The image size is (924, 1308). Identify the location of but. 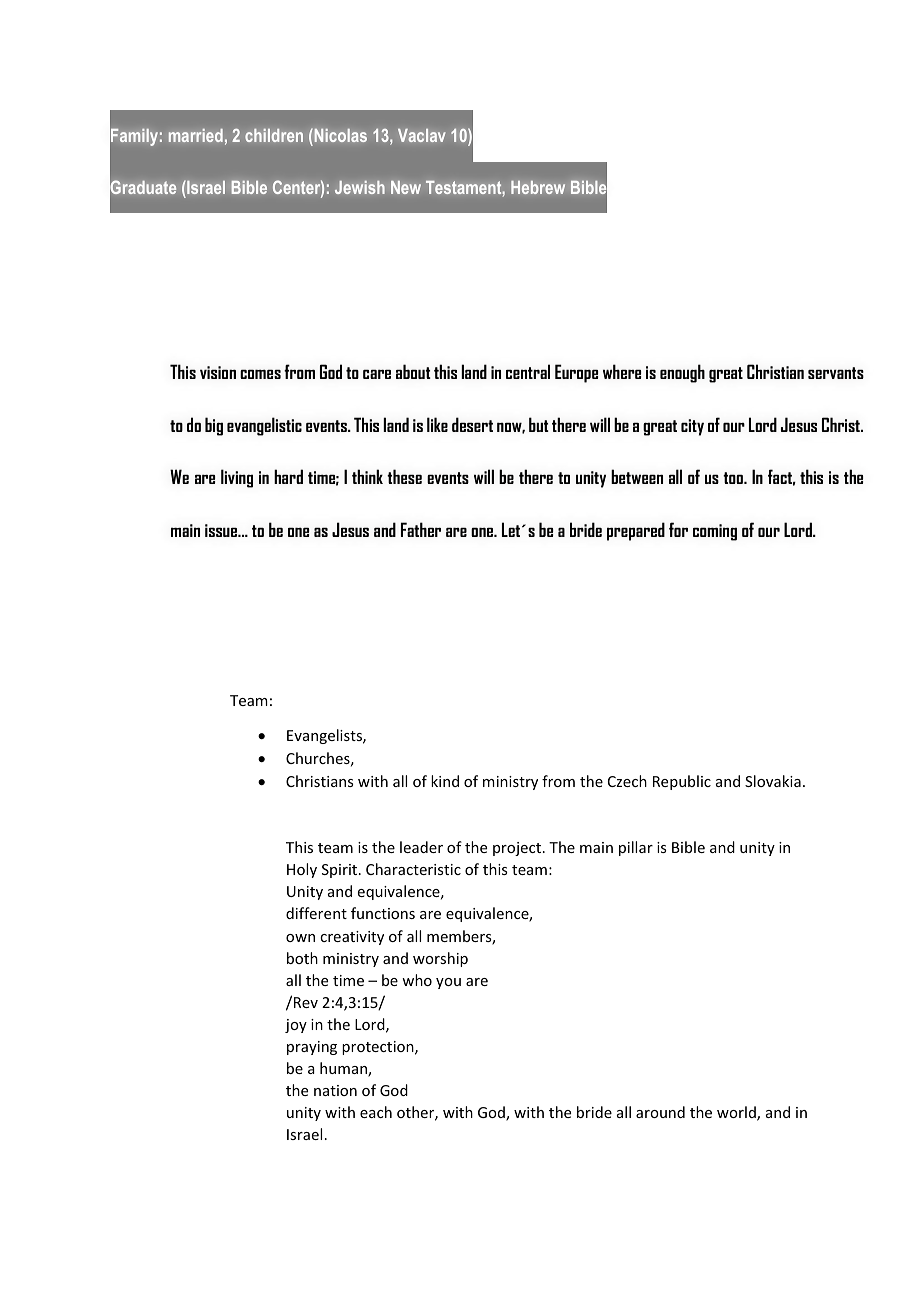
(539, 424).
